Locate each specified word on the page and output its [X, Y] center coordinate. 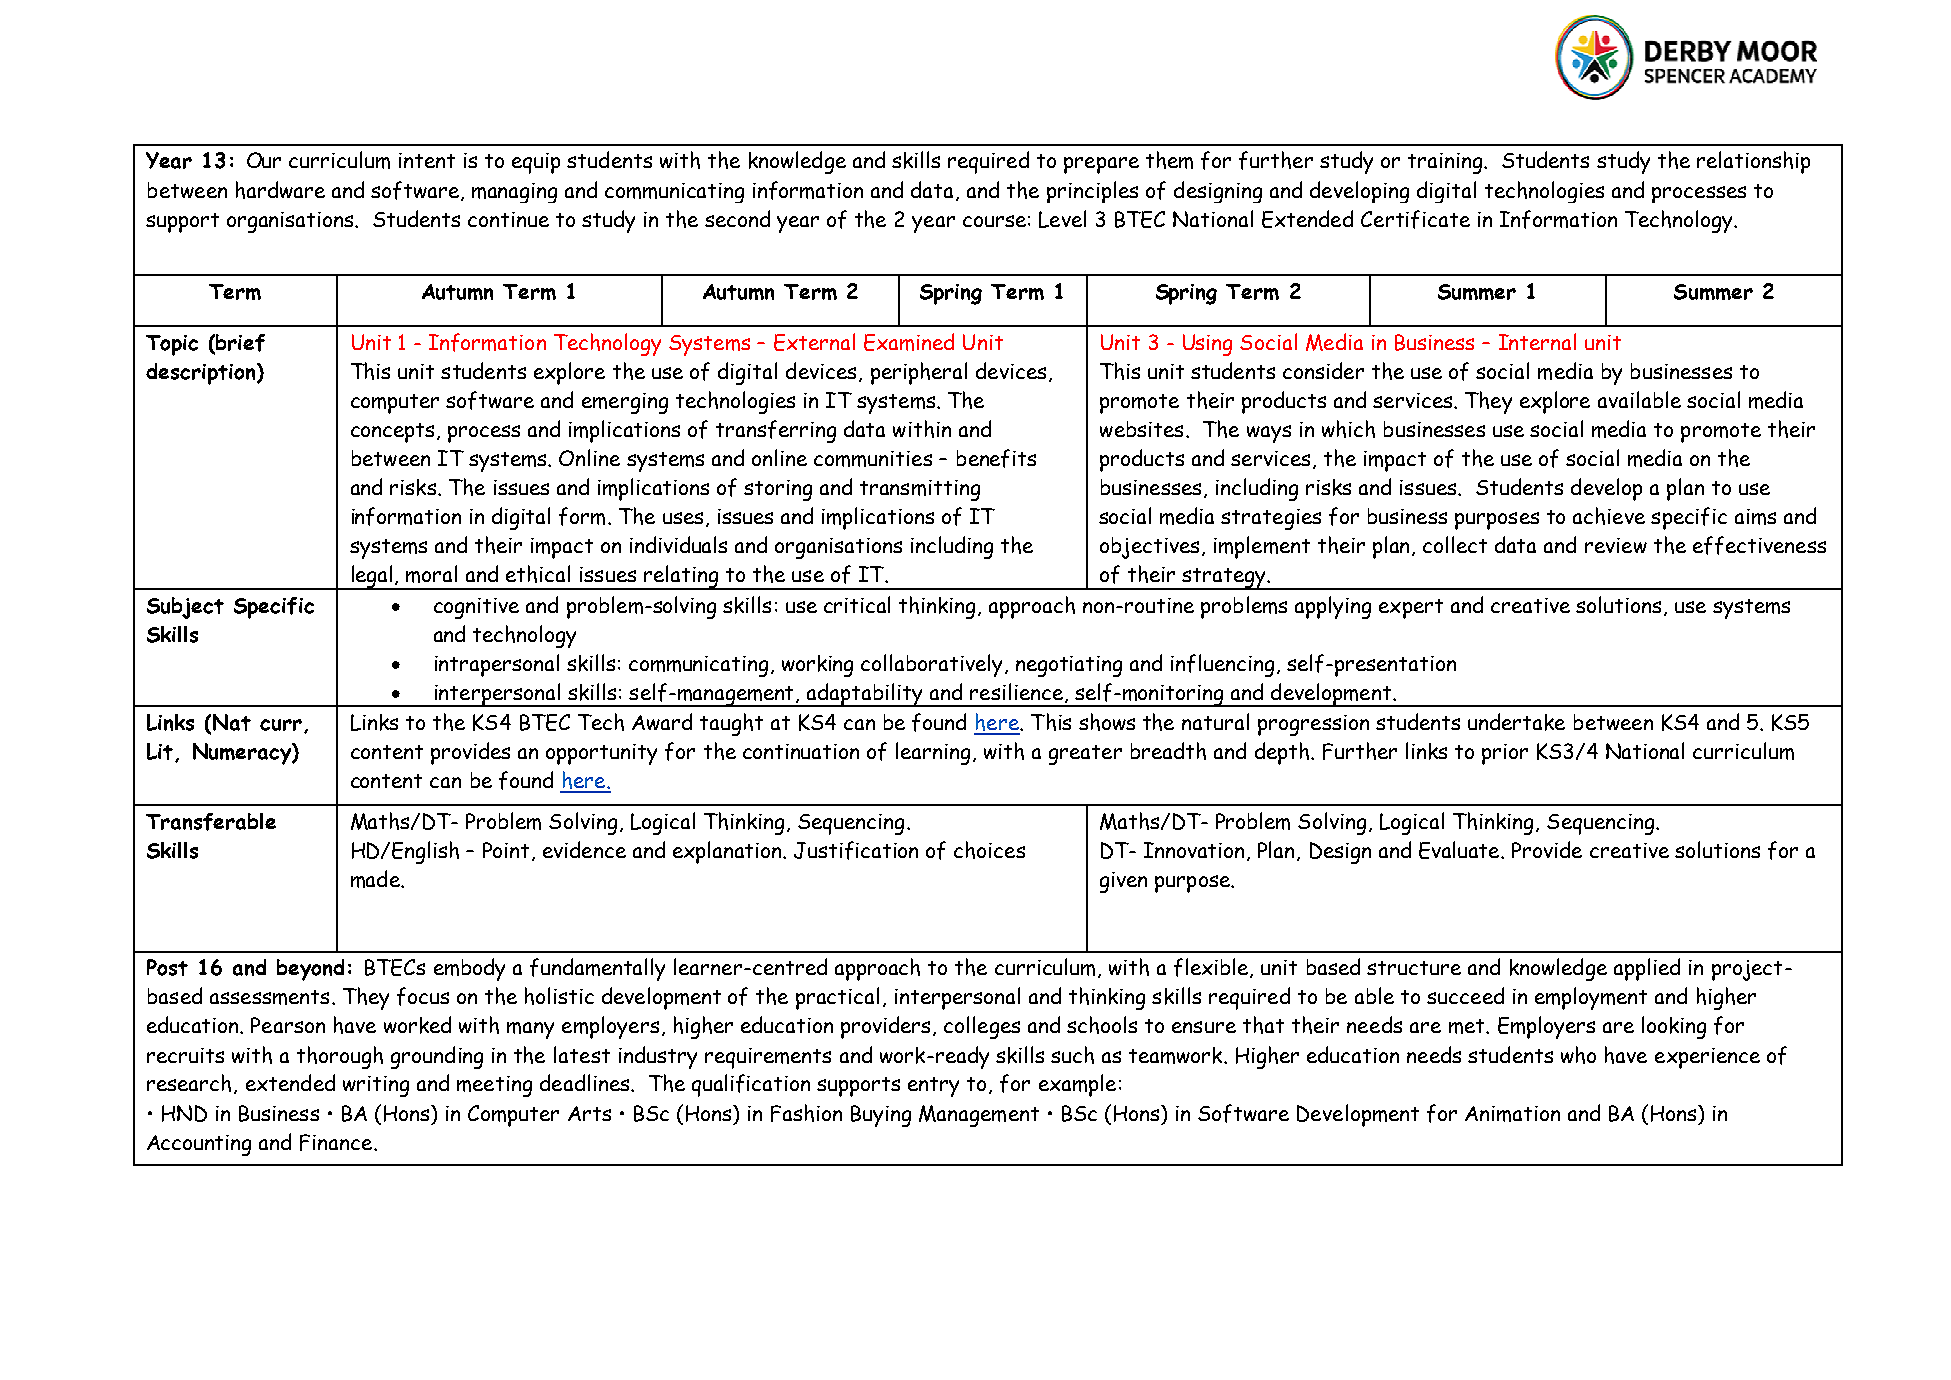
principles [1092, 192]
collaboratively [933, 665]
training [1446, 163]
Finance [337, 1142]
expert [1411, 609]
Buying [881, 1116]
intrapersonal [497, 665]
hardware [280, 190]
